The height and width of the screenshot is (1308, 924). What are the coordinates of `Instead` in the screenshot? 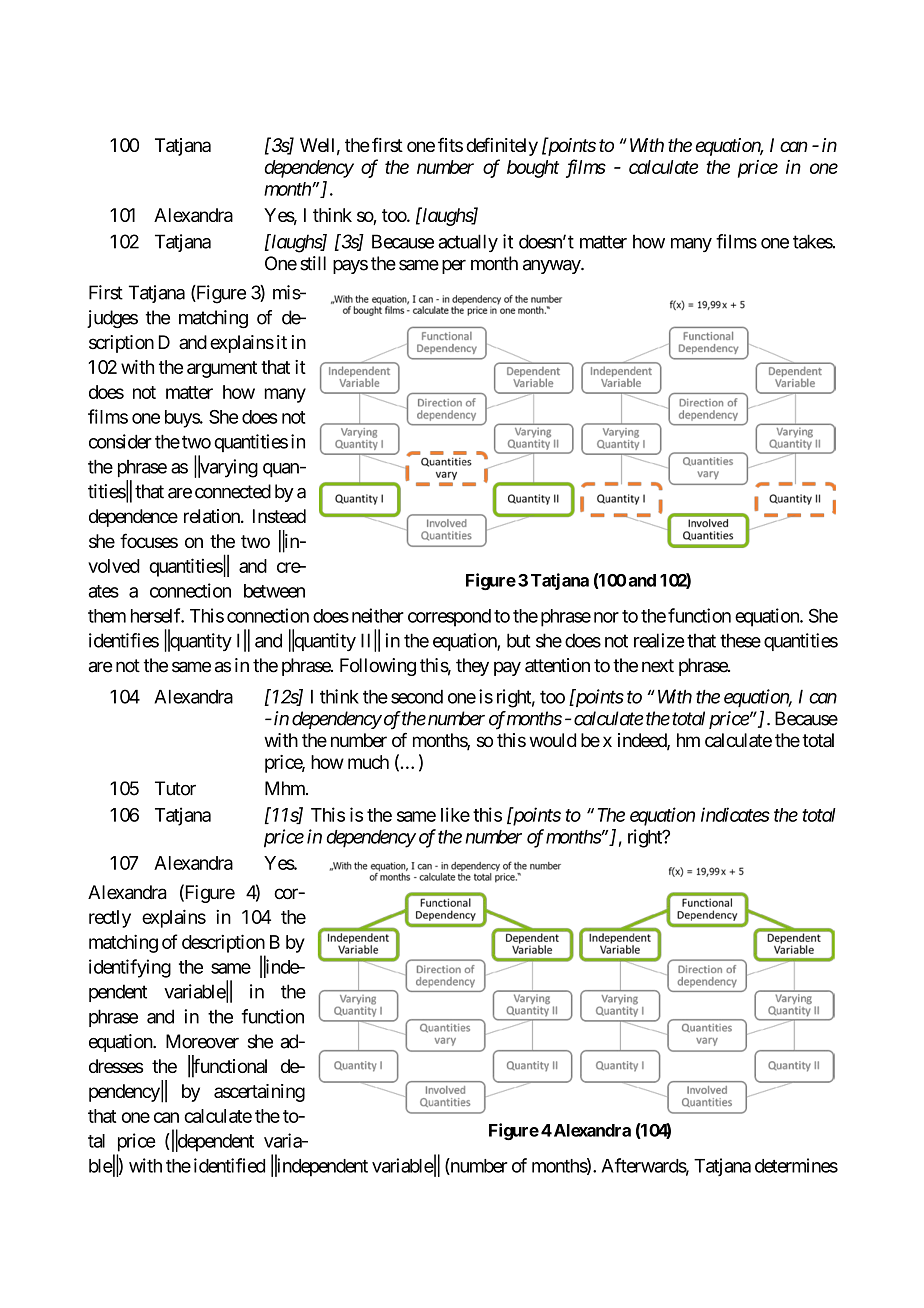 It's located at (279, 516).
